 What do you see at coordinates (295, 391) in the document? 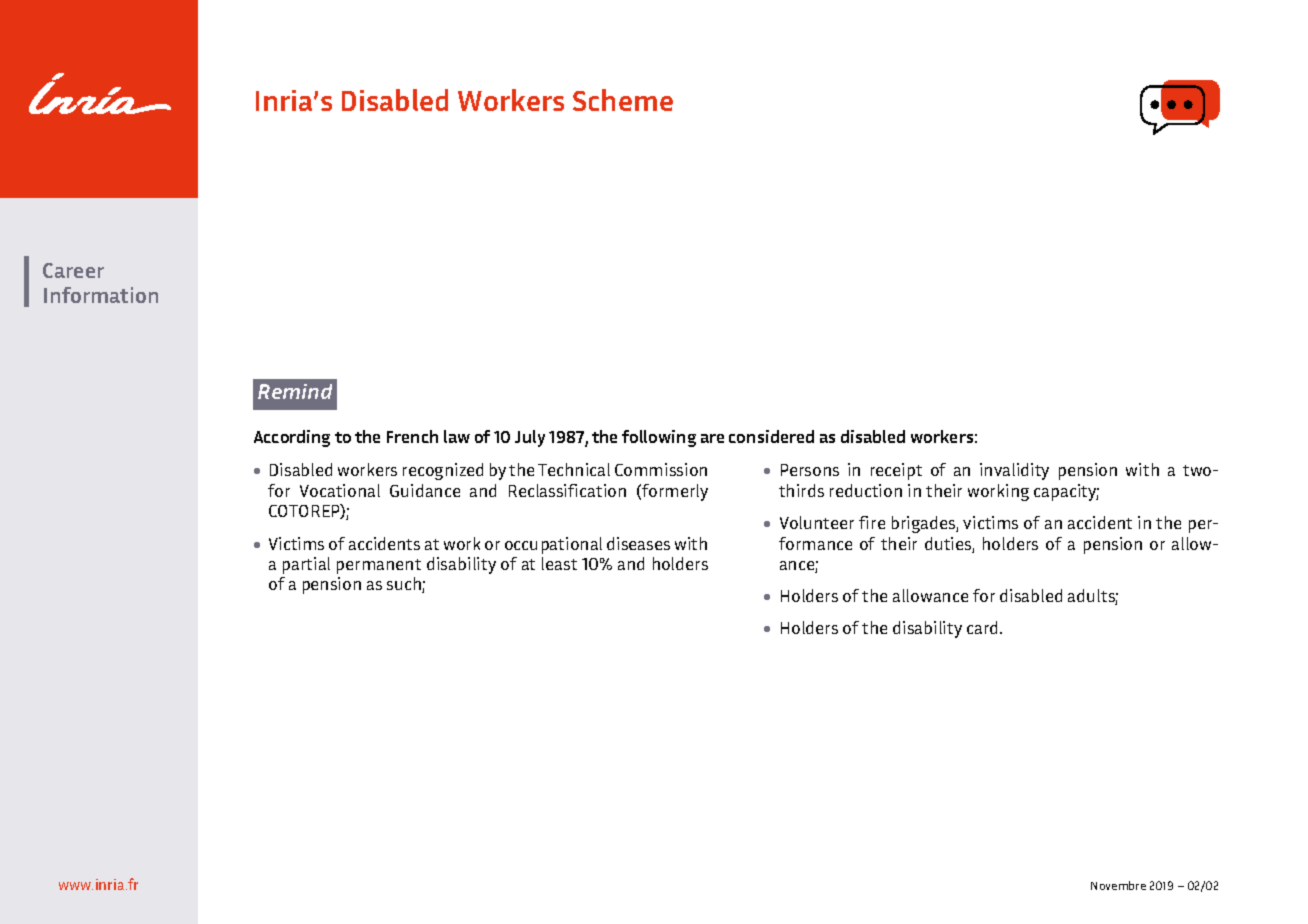
I see `Remind` at bounding box center [295, 391].
